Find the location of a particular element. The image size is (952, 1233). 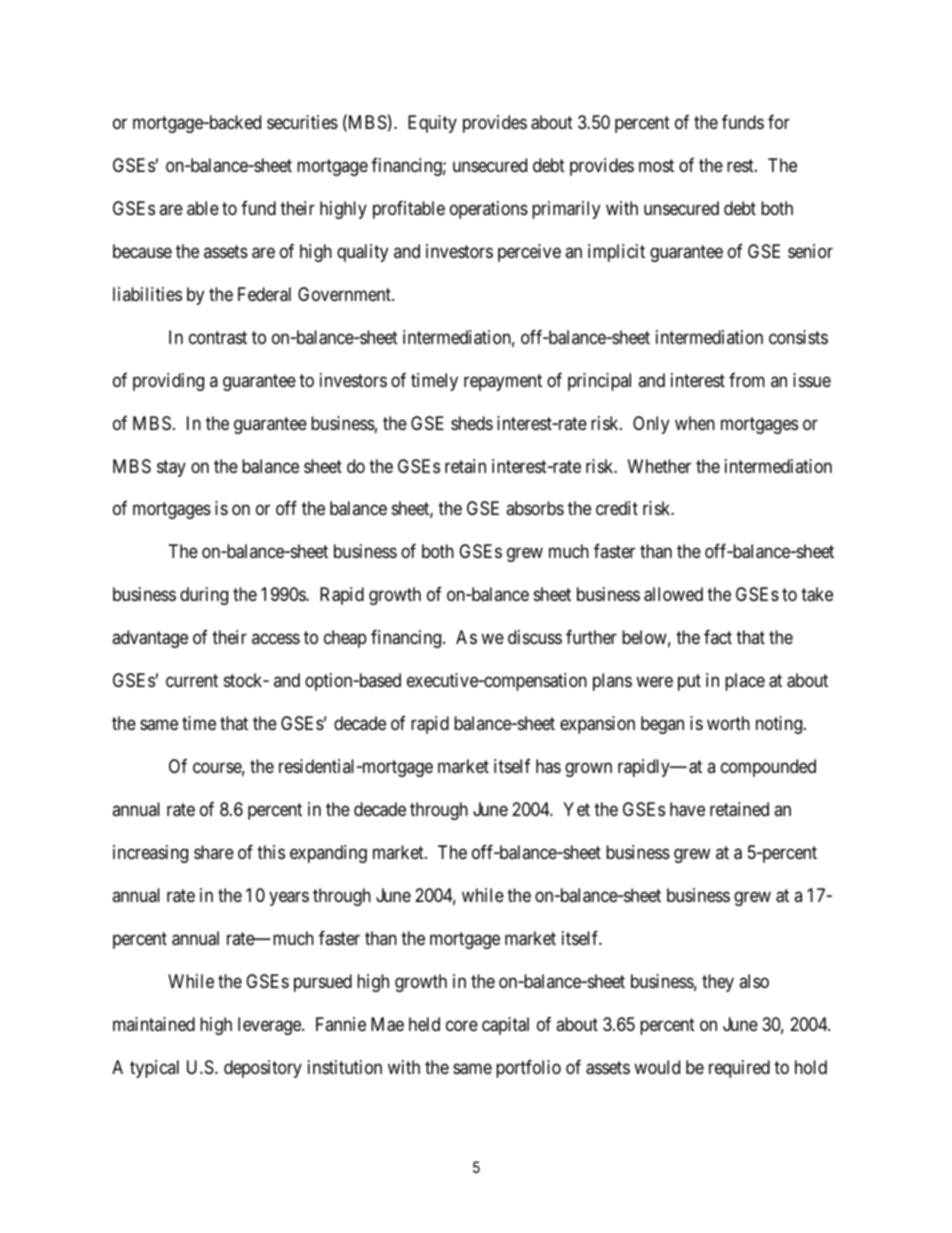

leverage is located at coordinates (270, 1026).
